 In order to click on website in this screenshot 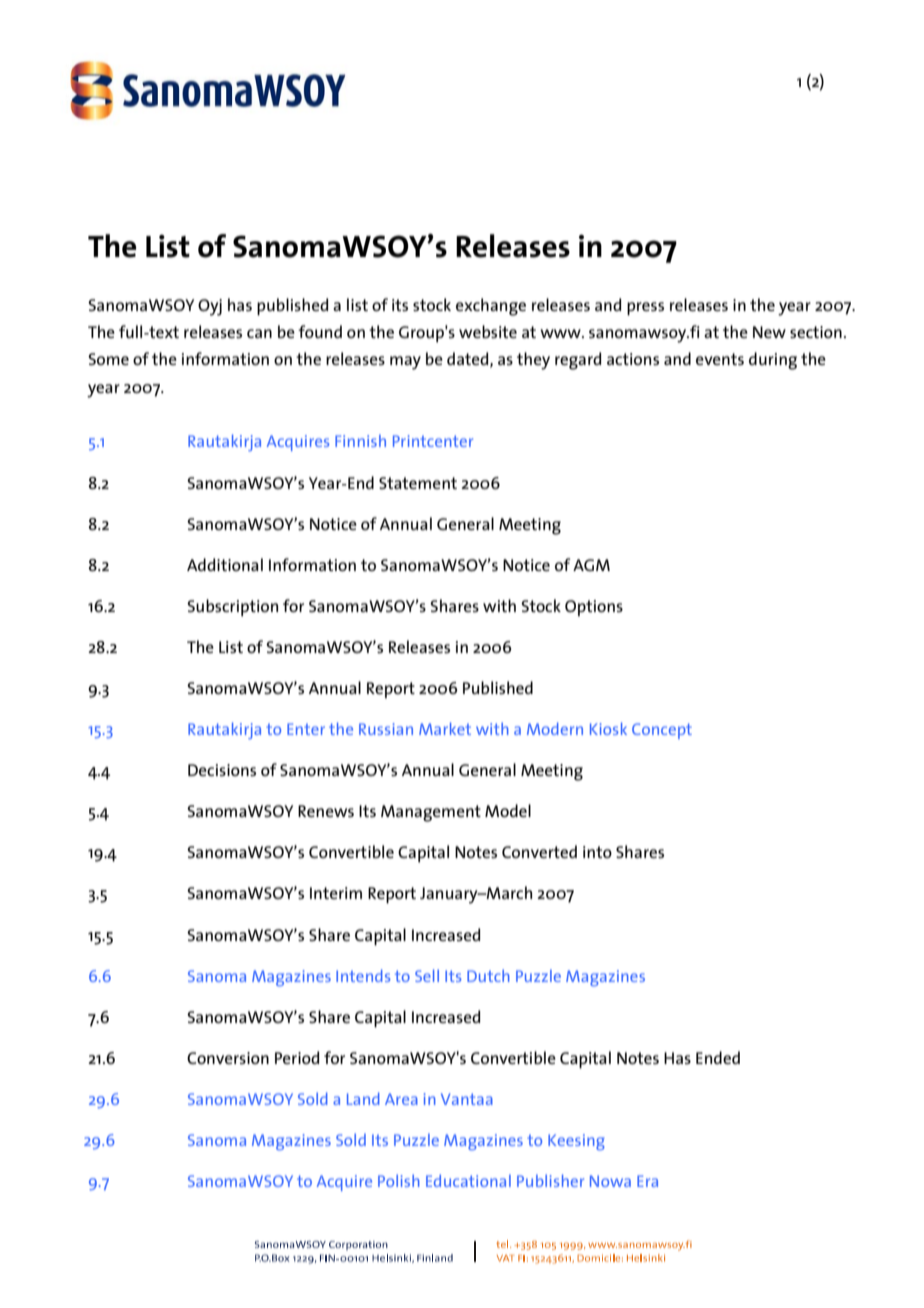, I will do `click(488, 331)`.
